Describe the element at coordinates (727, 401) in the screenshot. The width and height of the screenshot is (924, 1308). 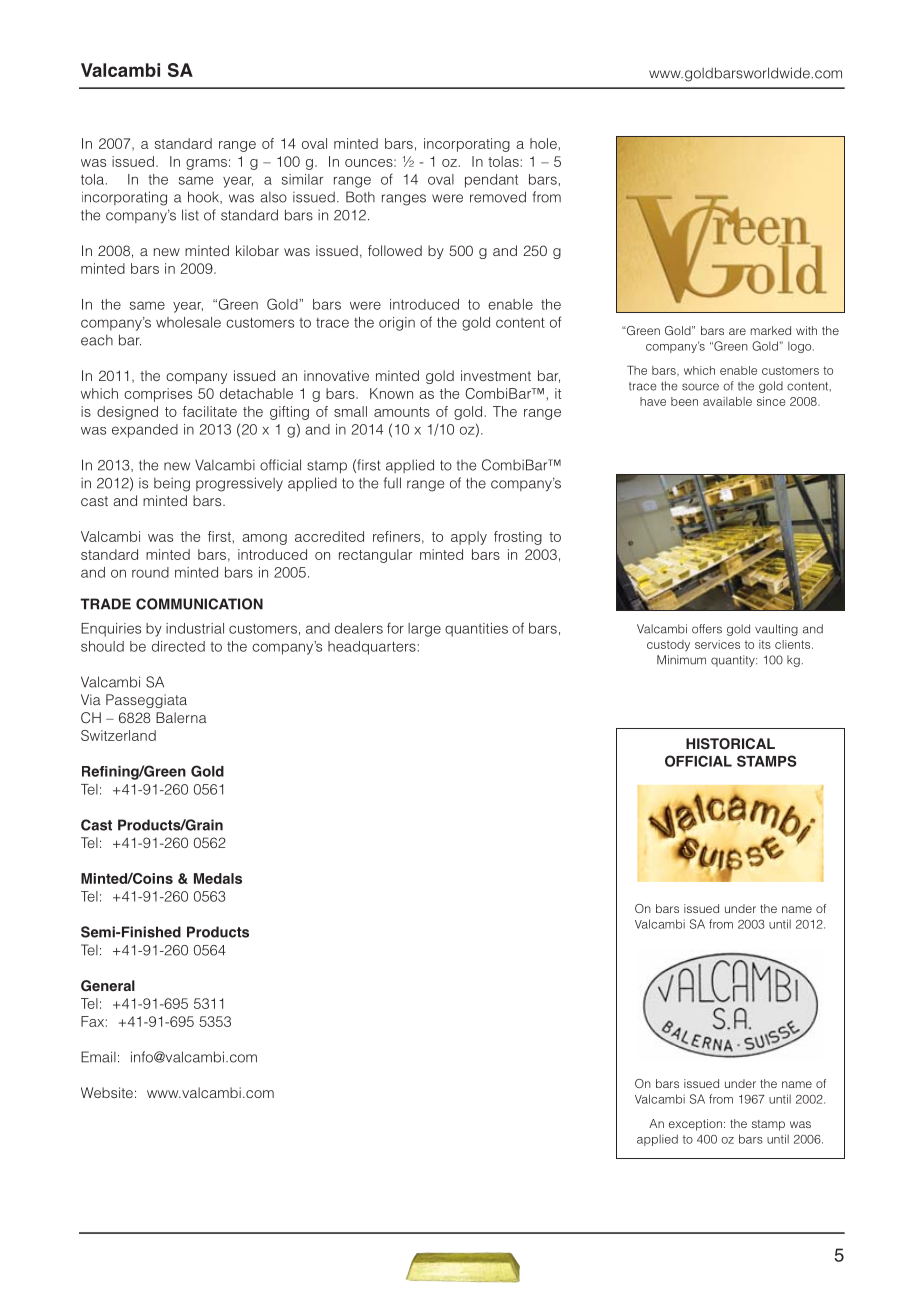
I see `available` at that location.
